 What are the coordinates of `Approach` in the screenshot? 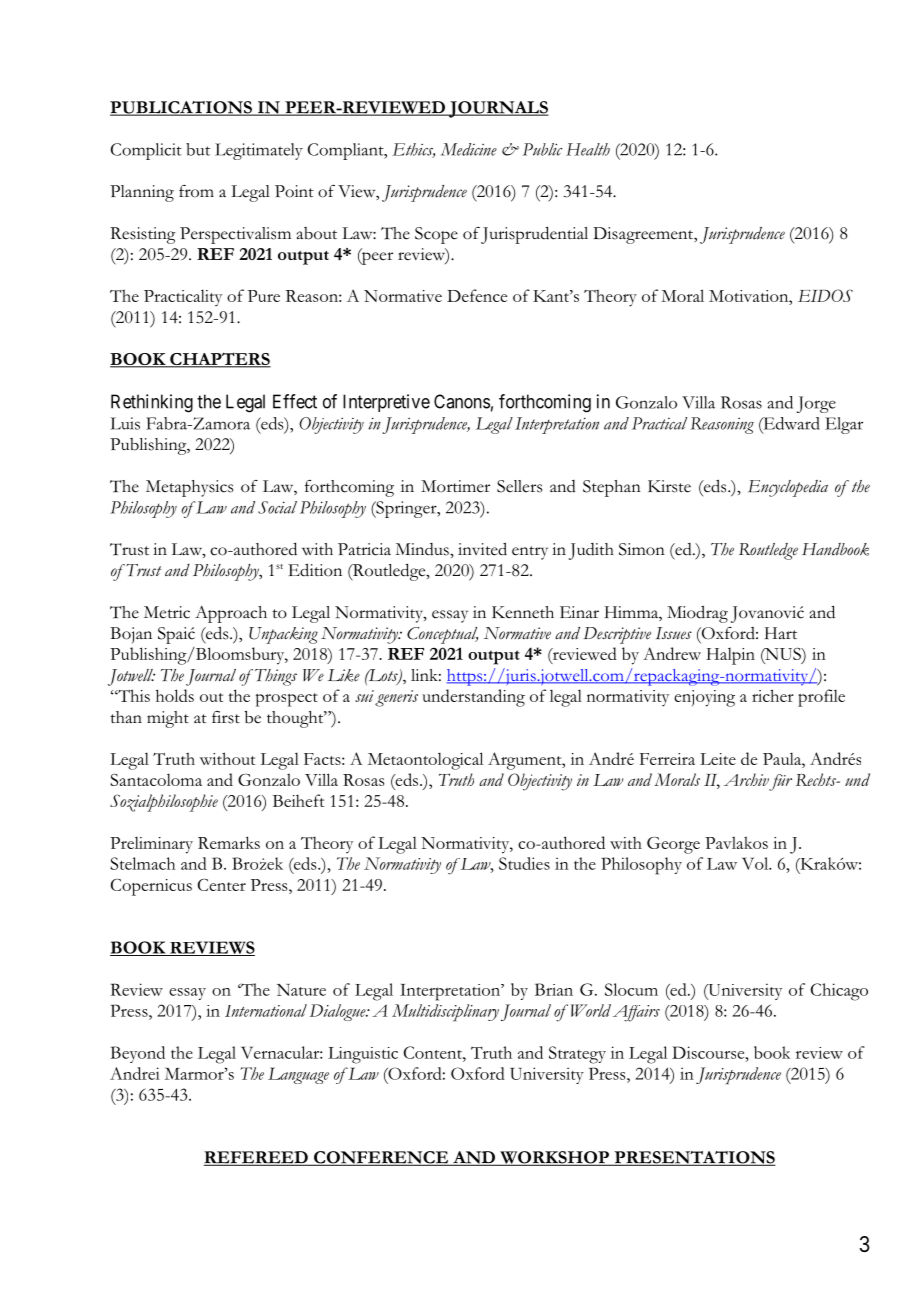 It's located at (231, 614).
